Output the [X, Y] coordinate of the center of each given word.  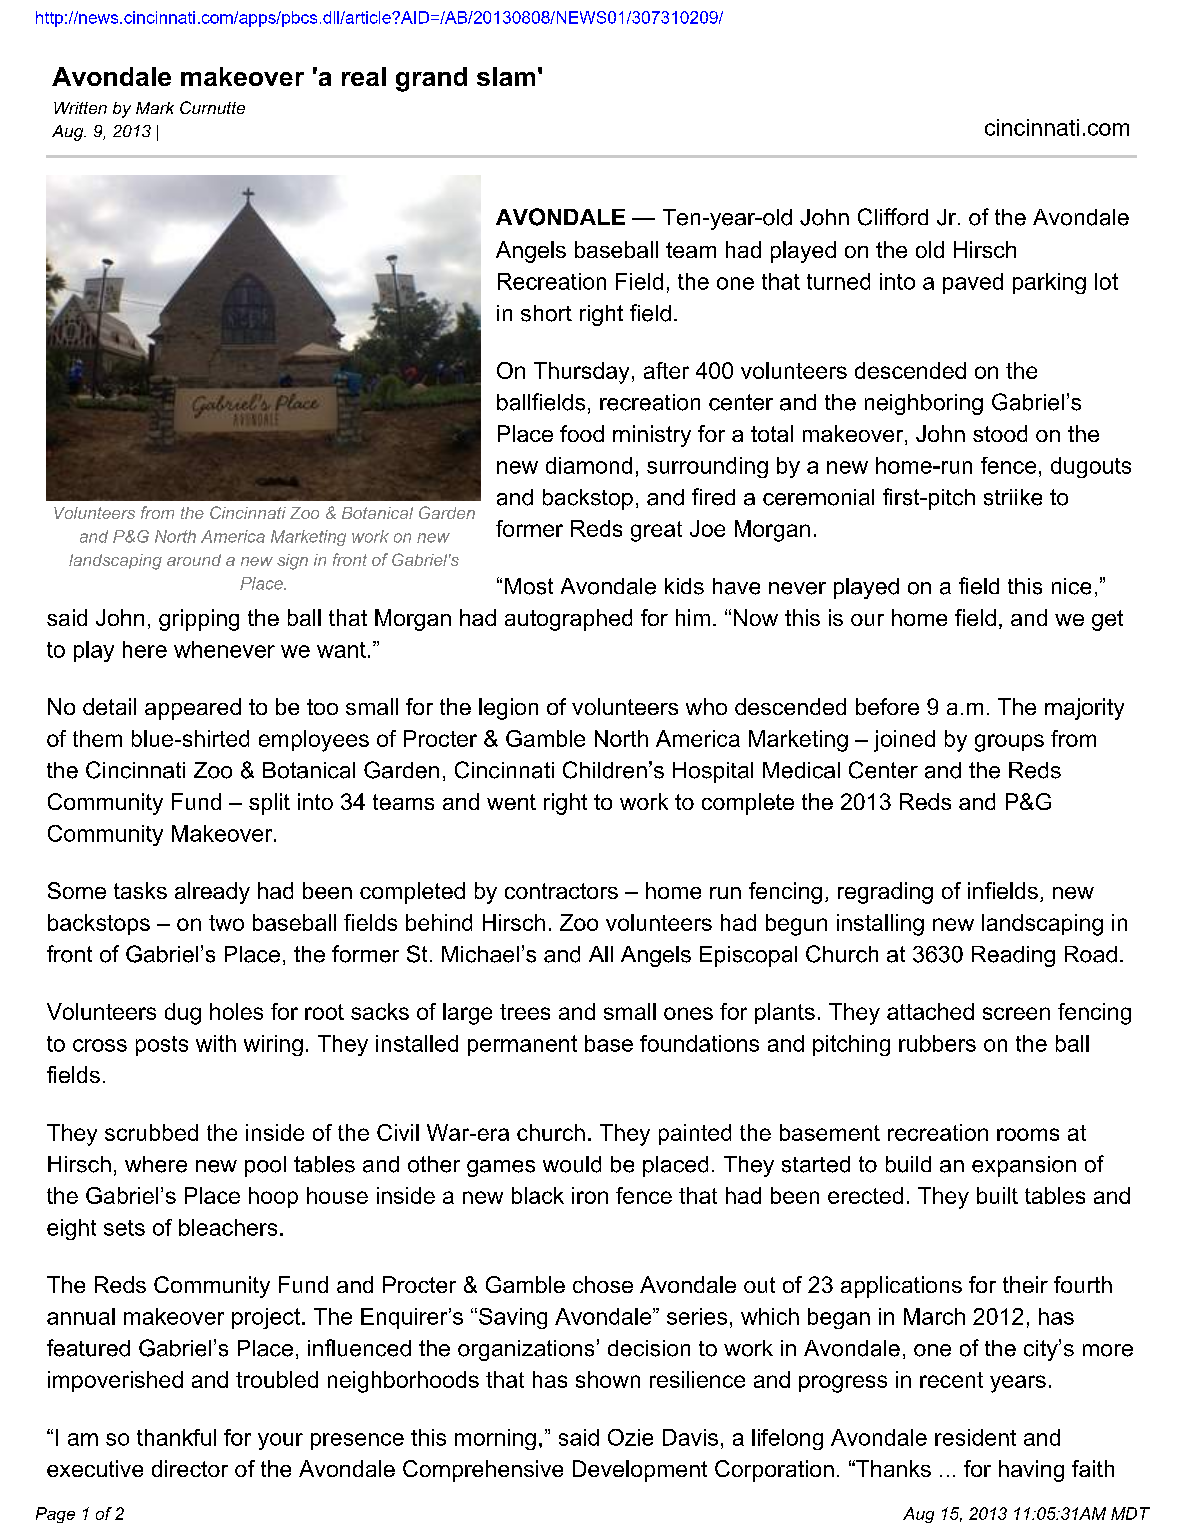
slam [506, 76]
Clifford [893, 217]
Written [80, 108]
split [269, 804]
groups [1009, 743]
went [511, 802]
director [190, 1468]
